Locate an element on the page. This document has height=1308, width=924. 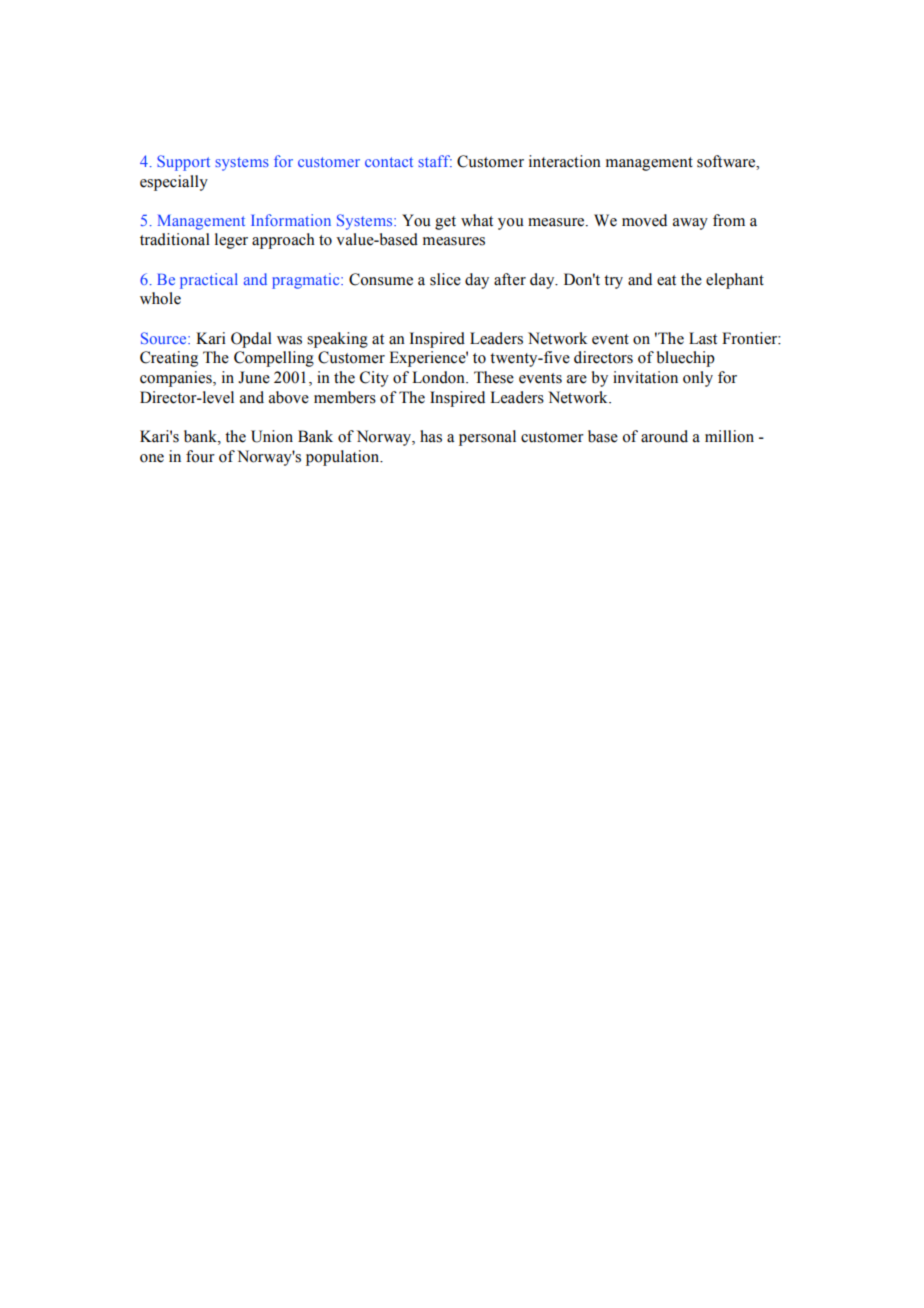
has is located at coordinates (431, 436).
